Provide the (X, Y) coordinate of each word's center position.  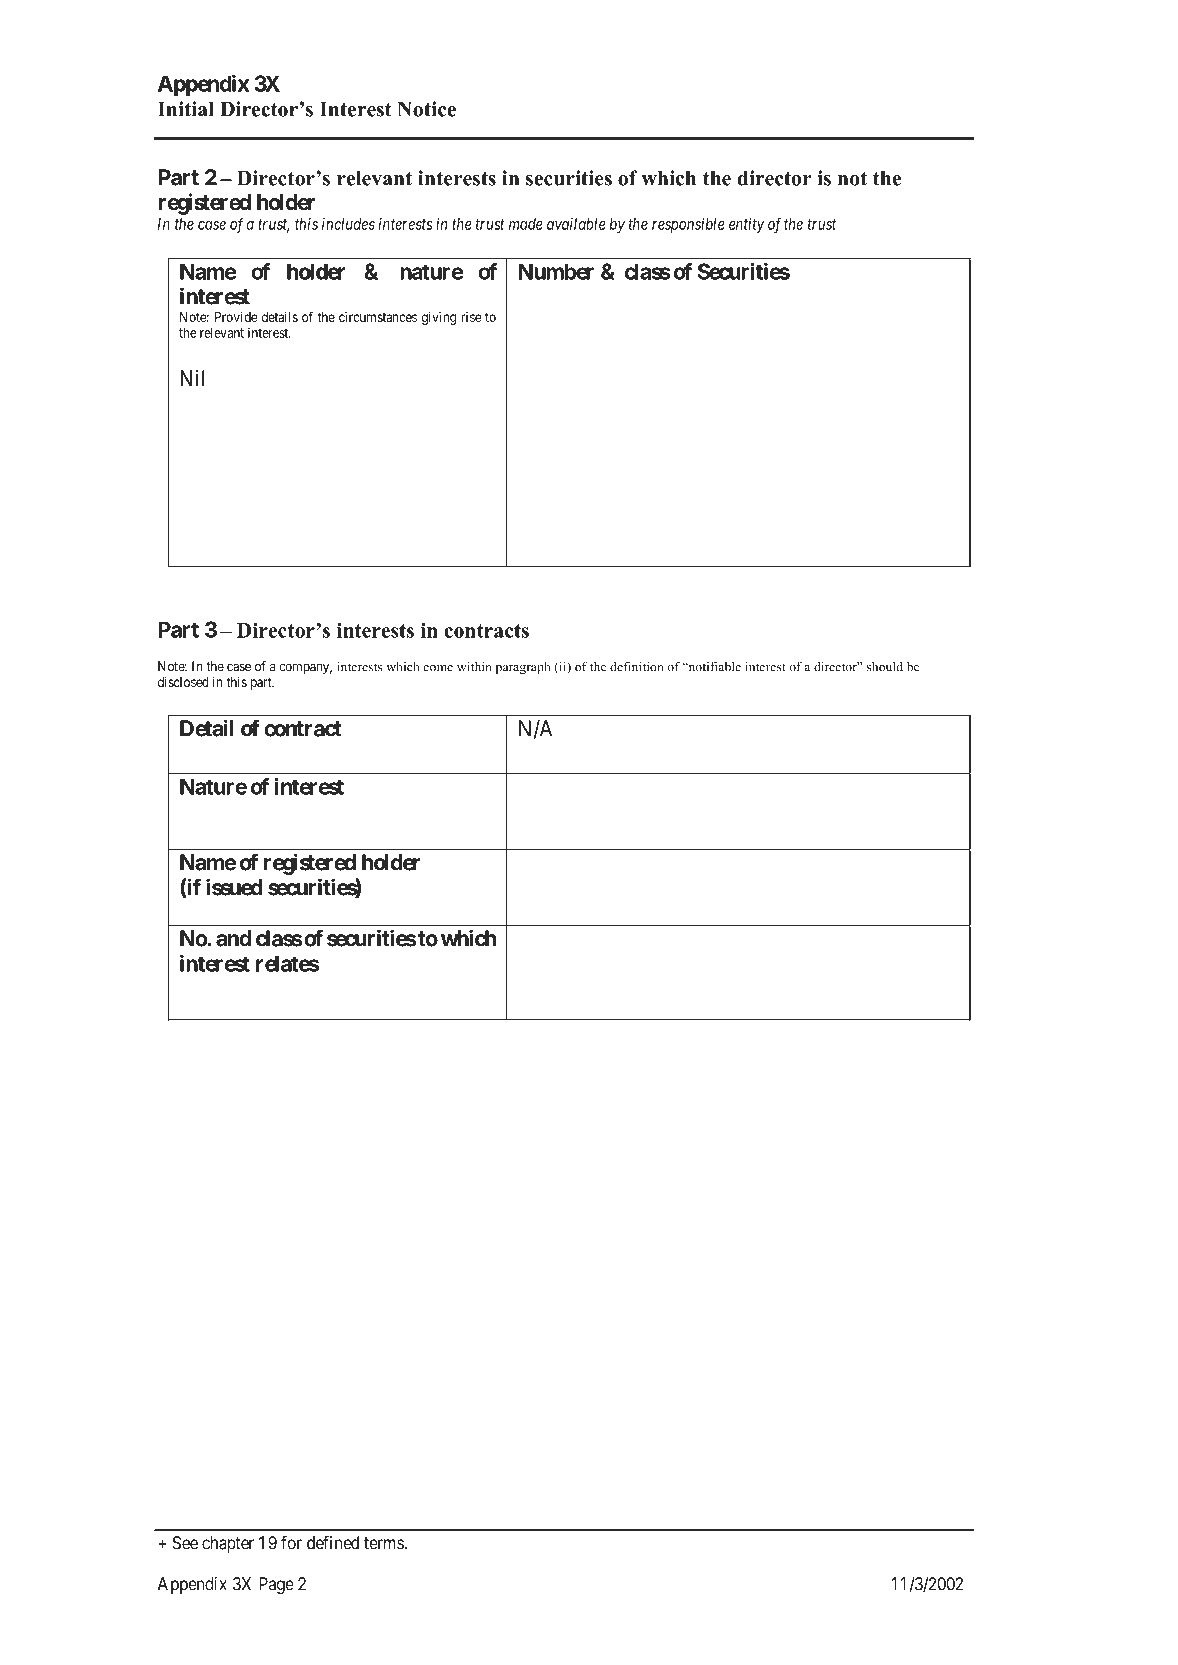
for (291, 1542)
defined (333, 1542)
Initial (186, 109)
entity (746, 225)
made (526, 224)
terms (384, 1543)
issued (234, 887)
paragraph (523, 668)
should (885, 666)
